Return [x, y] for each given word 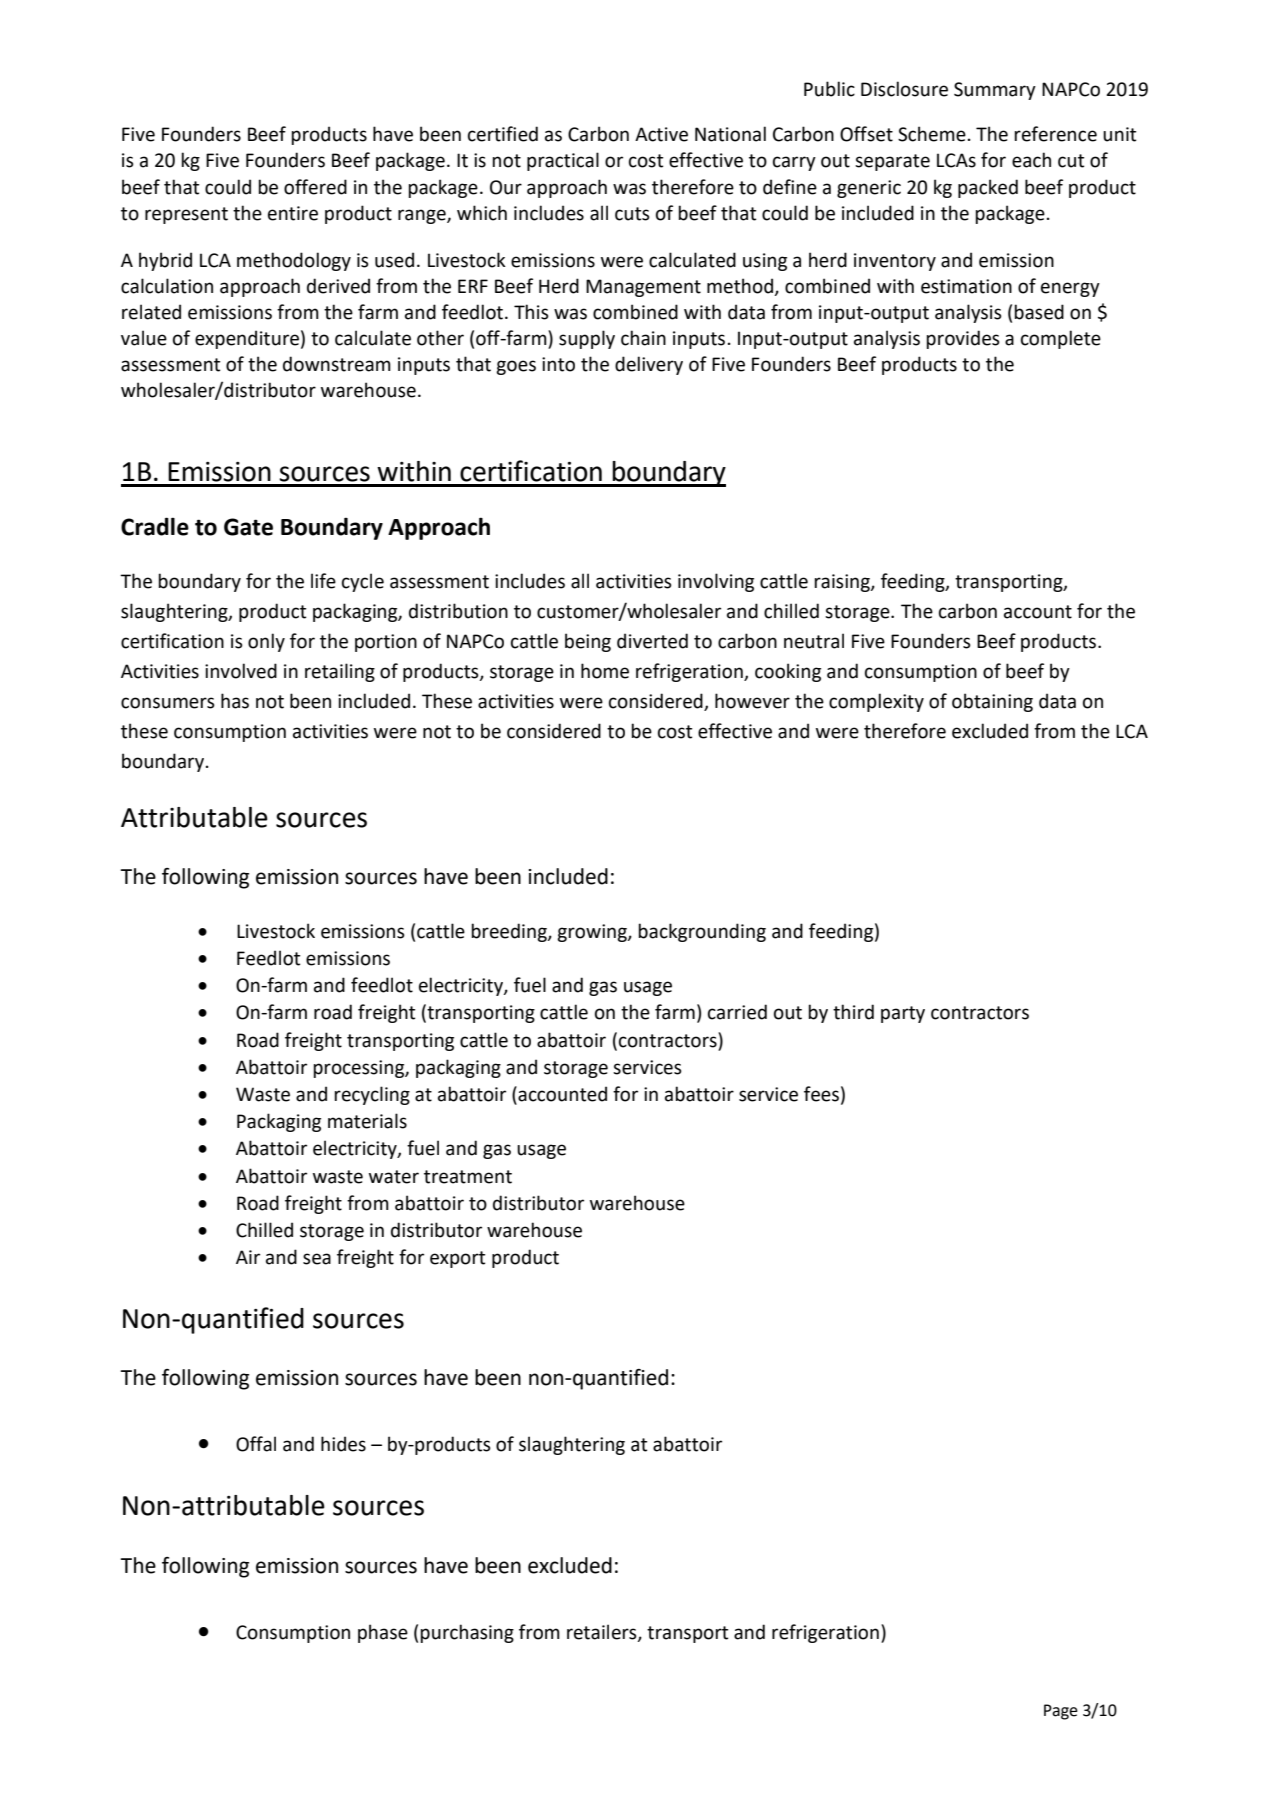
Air [248, 1257]
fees [821, 1094]
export [457, 1259]
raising [843, 583]
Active [661, 134]
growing [593, 933]
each [1031, 160]
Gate [248, 527]
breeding [510, 932]
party [903, 1014]
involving [716, 582]
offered [315, 187]
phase [383, 1633]
